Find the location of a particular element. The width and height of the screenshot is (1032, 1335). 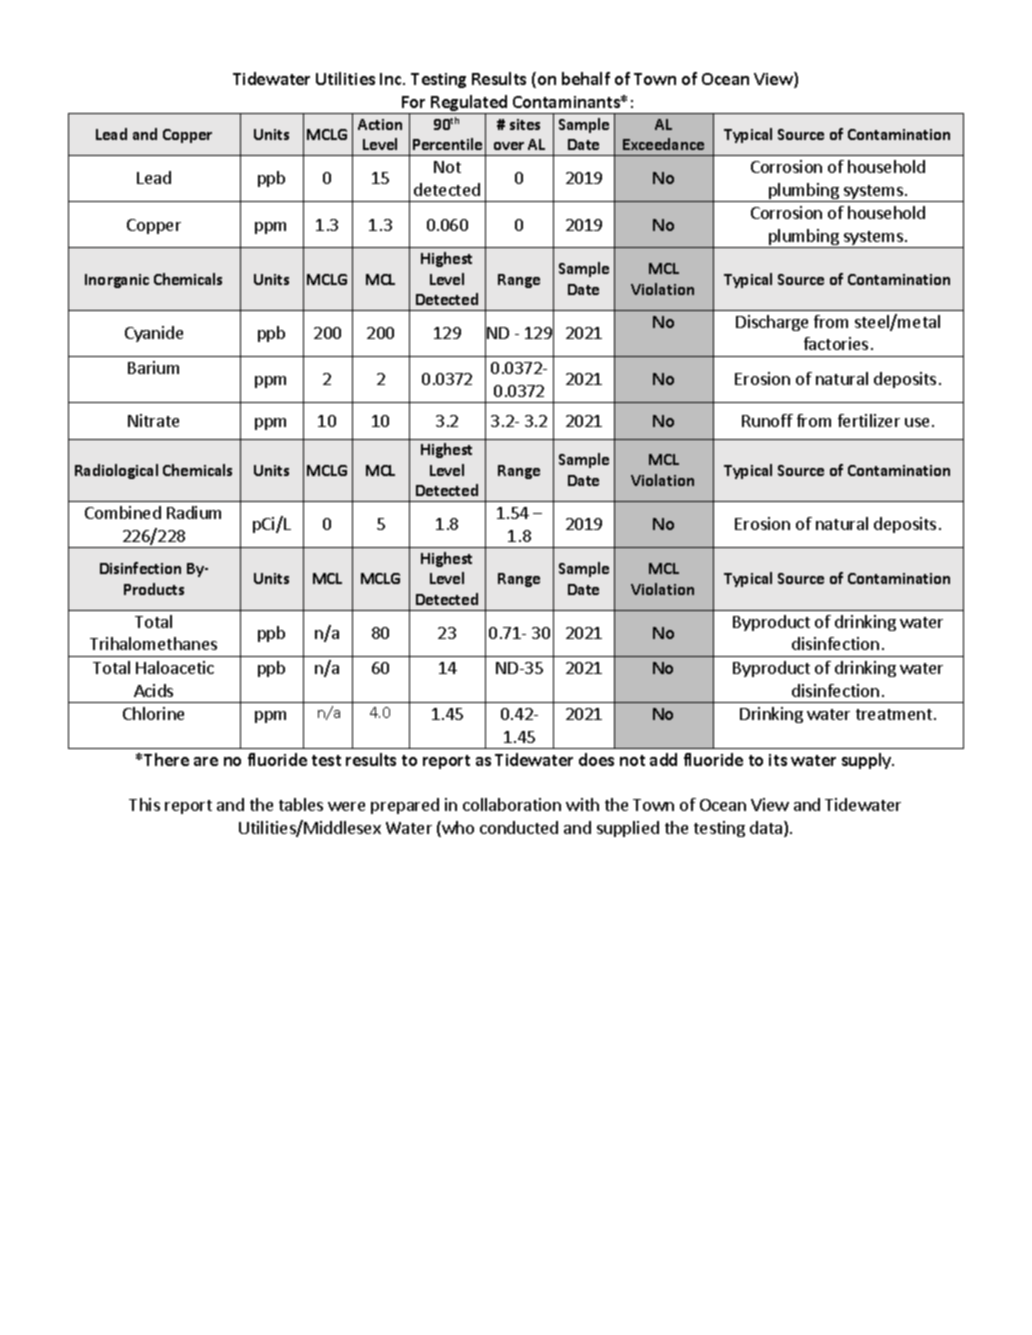

data is located at coordinates (766, 827).
